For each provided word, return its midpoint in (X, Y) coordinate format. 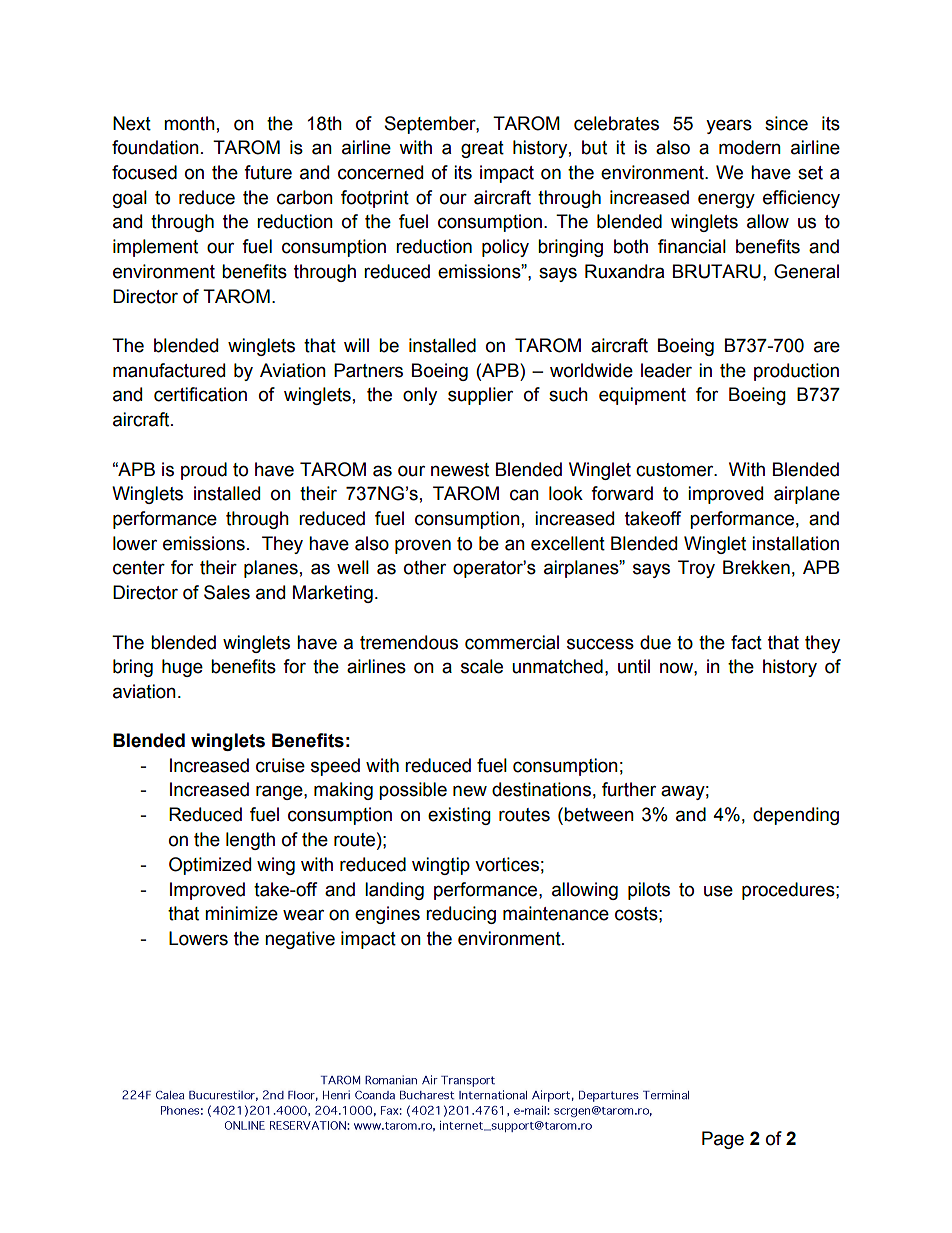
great (482, 149)
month (189, 123)
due (655, 642)
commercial (512, 642)
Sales (227, 592)
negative (300, 940)
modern (750, 147)
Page (723, 1140)
